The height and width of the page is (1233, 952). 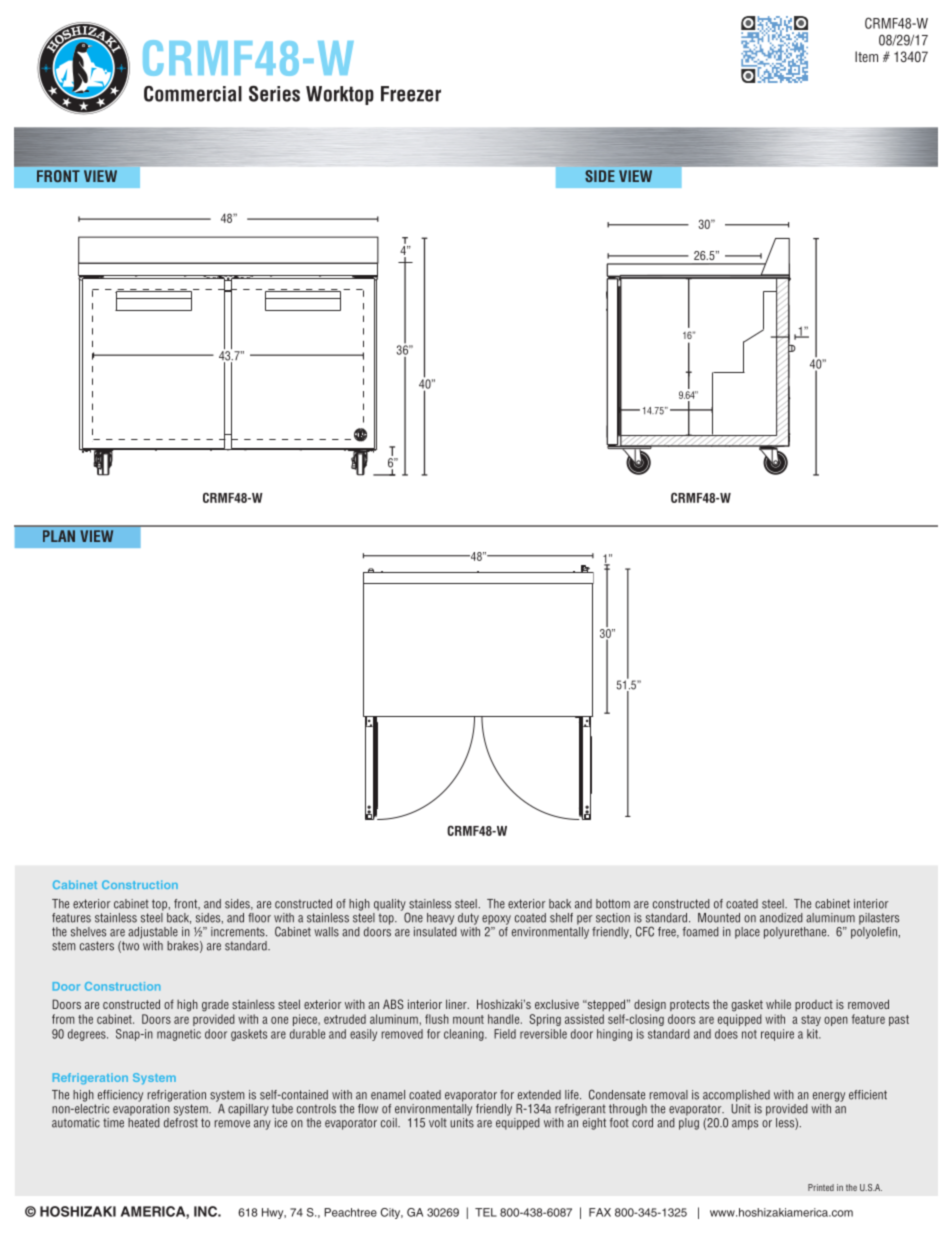 What do you see at coordinates (193, 94) in the page?
I see `Commercial` at bounding box center [193, 94].
